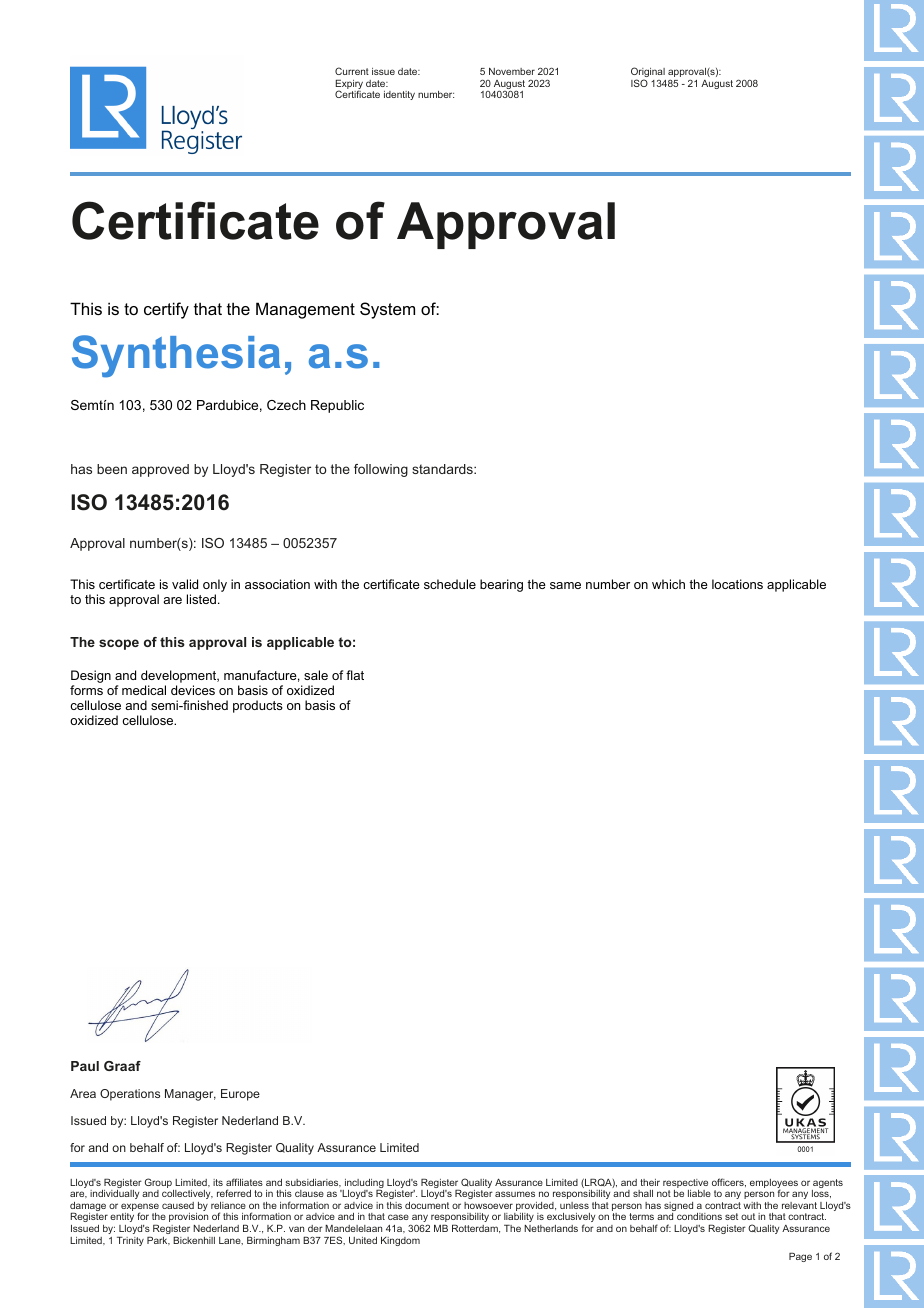 Image resolution: width=924 pixels, height=1308 pixels. What do you see at coordinates (188, 1217) in the screenshot?
I see `provision` at bounding box center [188, 1217].
